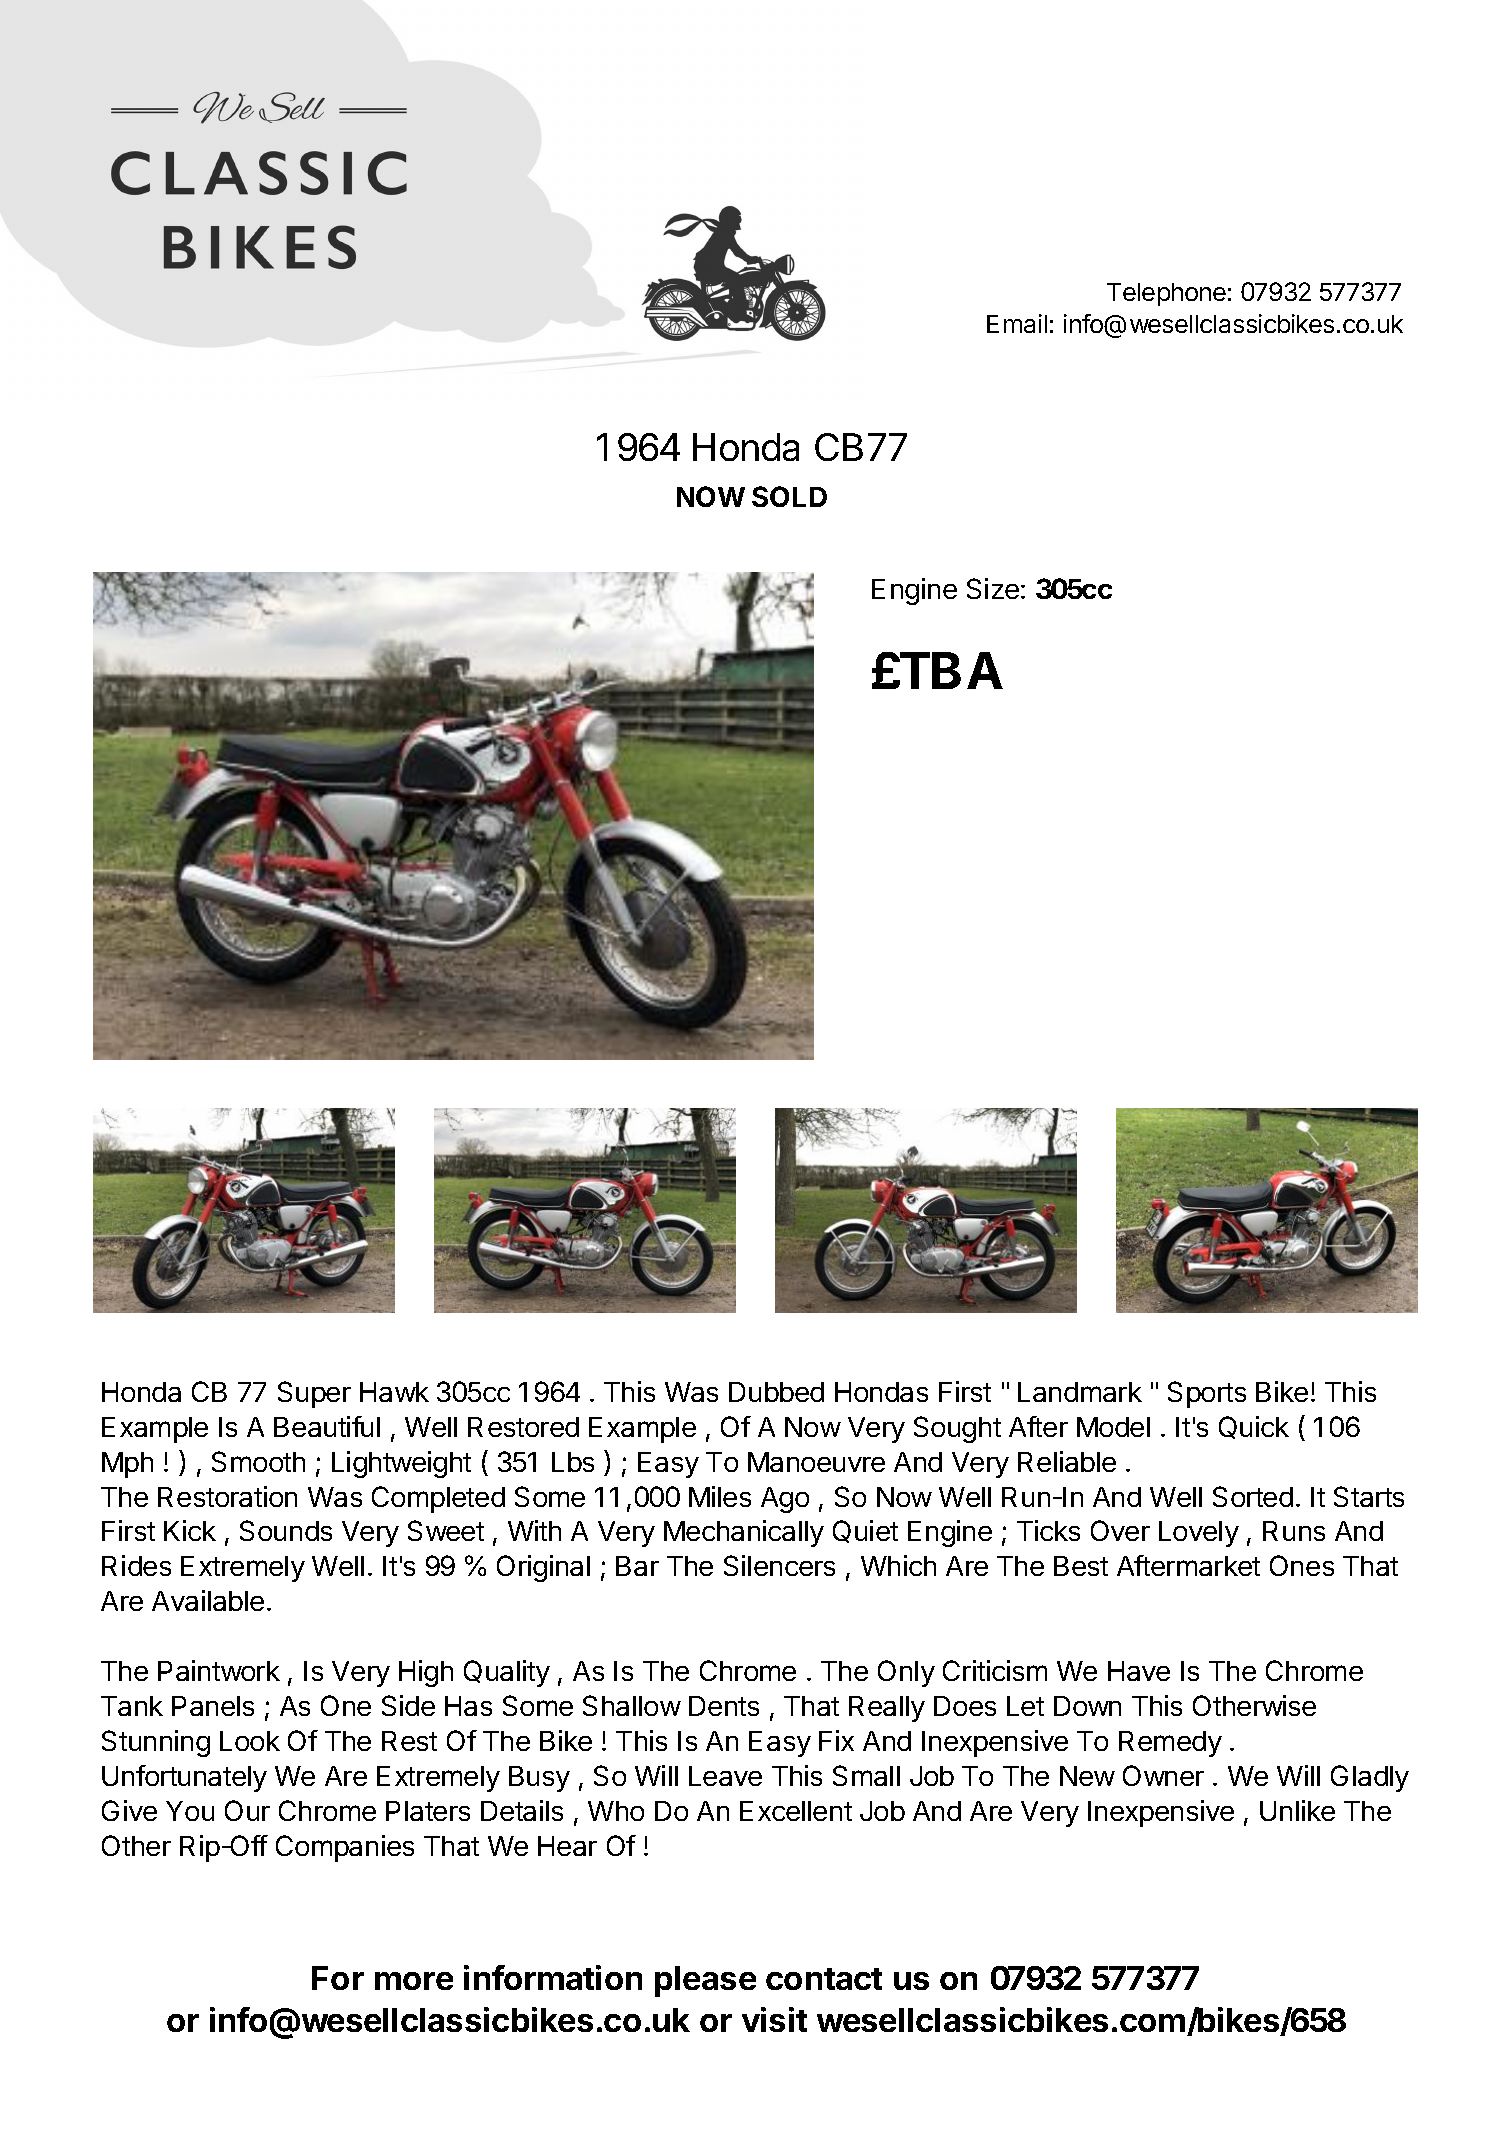 The width and height of the screenshot is (1511, 2138). Describe the element at coordinates (705, 1981) in the screenshot. I see `please` at that location.
